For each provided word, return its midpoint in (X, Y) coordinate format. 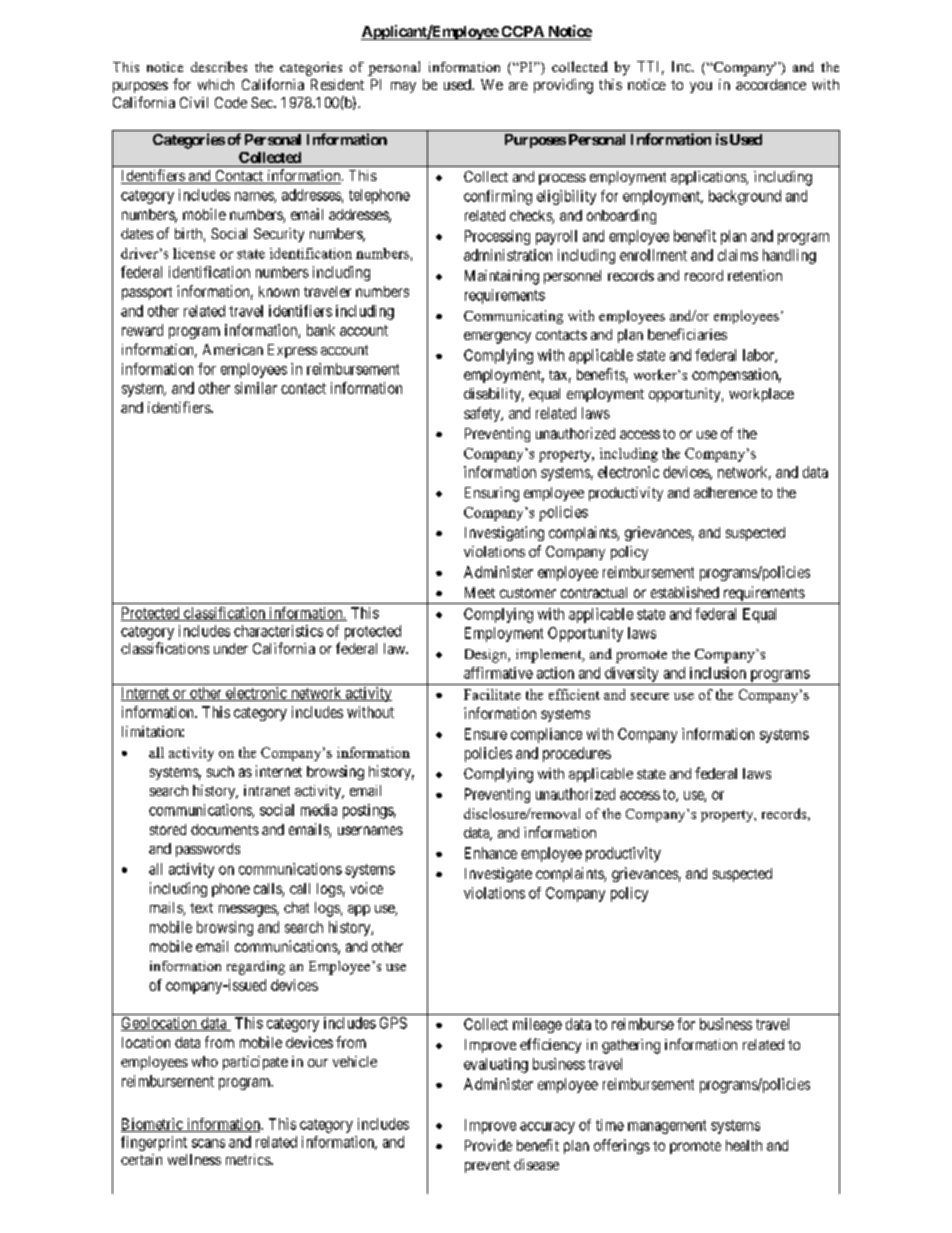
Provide (488, 1145)
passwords (208, 850)
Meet (480, 592)
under (231, 648)
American (233, 349)
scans (208, 1143)
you (701, 87)
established (685, 592)
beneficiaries (687, 334)
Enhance (491, 853)
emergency (497, 338)
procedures (577, 754)
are (518, 86)
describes (219, 66)
